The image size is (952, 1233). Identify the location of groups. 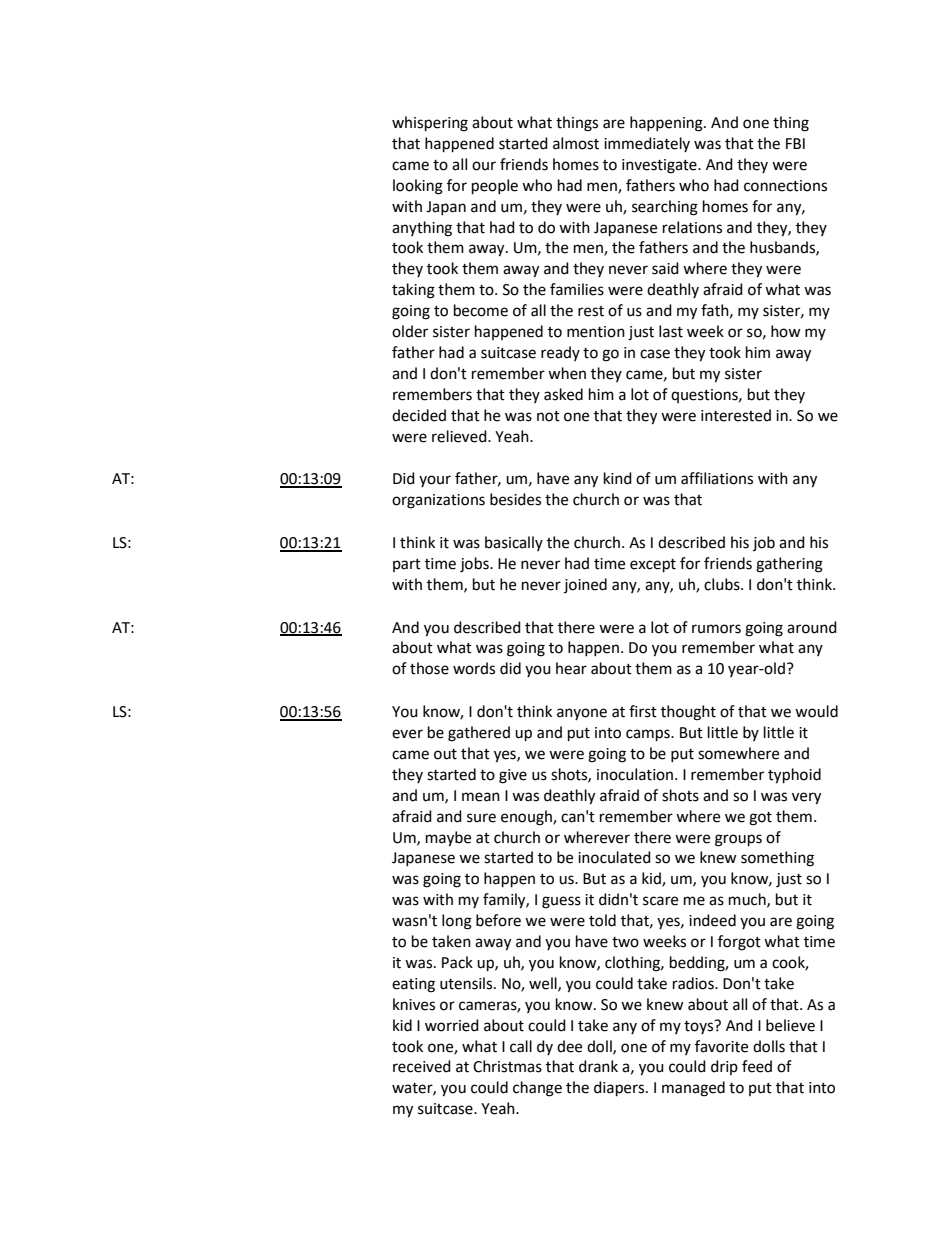
(738, 840).
